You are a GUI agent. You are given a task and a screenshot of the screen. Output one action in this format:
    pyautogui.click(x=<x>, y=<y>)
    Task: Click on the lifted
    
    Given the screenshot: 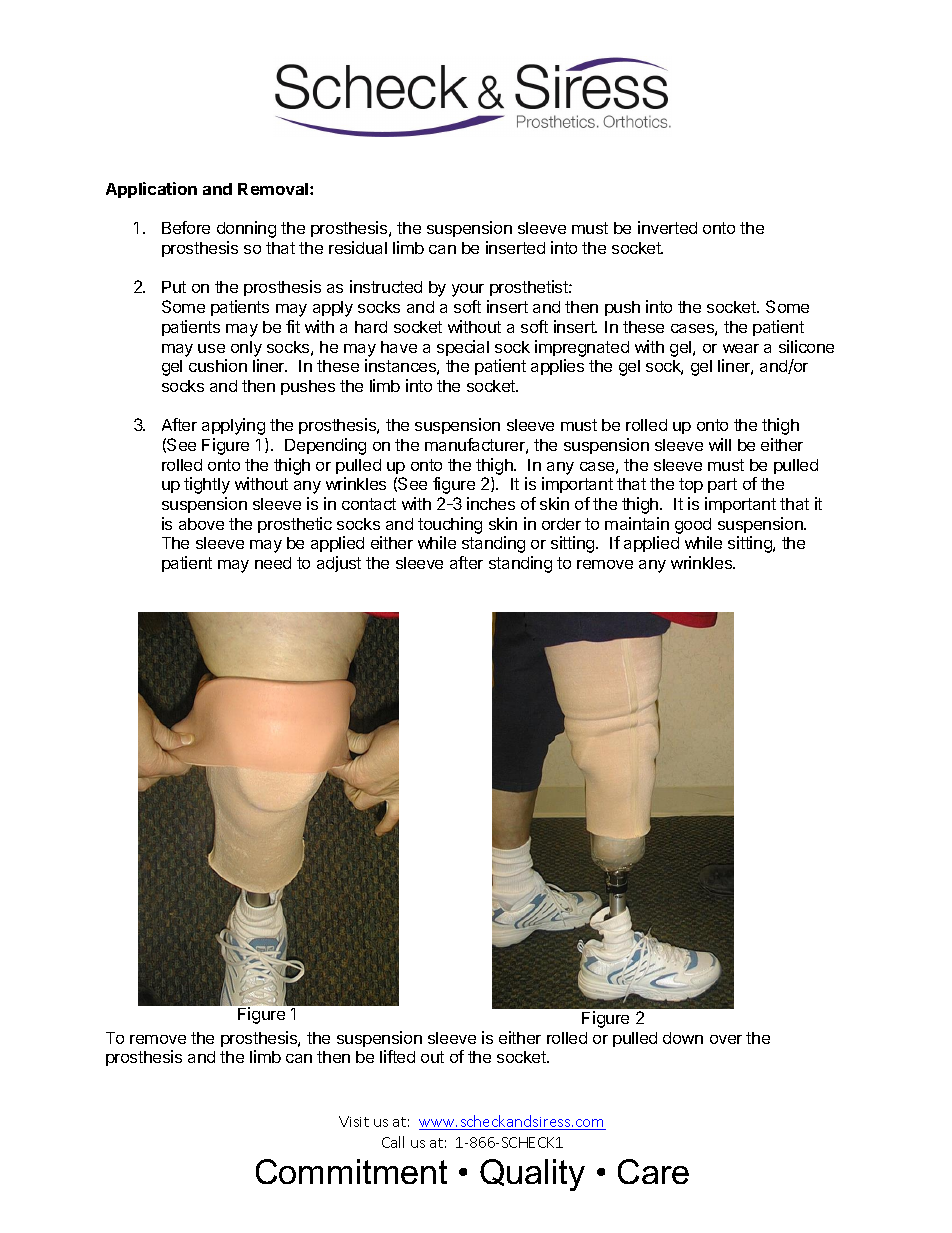 What is the action you would take?
    pyautogui.click(x=397, y=1056)
